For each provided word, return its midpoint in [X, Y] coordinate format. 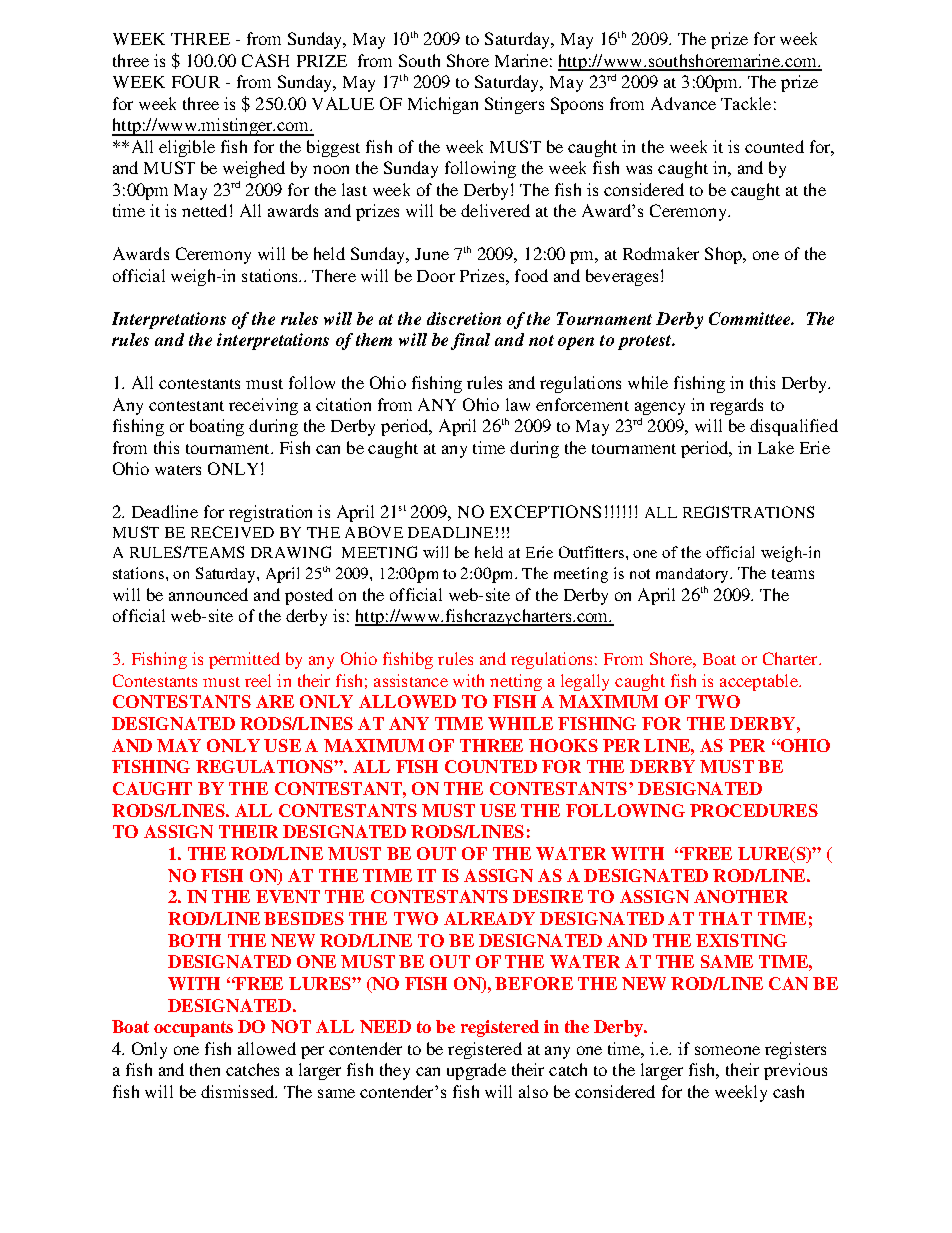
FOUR [196, 81]
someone [727, 1050]
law [518, 404]
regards [736, 406]
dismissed [239, 1091]
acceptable [760, 682]
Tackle [746, 103]
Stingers [514, 105]
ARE [275, 701]
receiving [263, 406]
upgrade [476, 1071]
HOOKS [563, 745]
